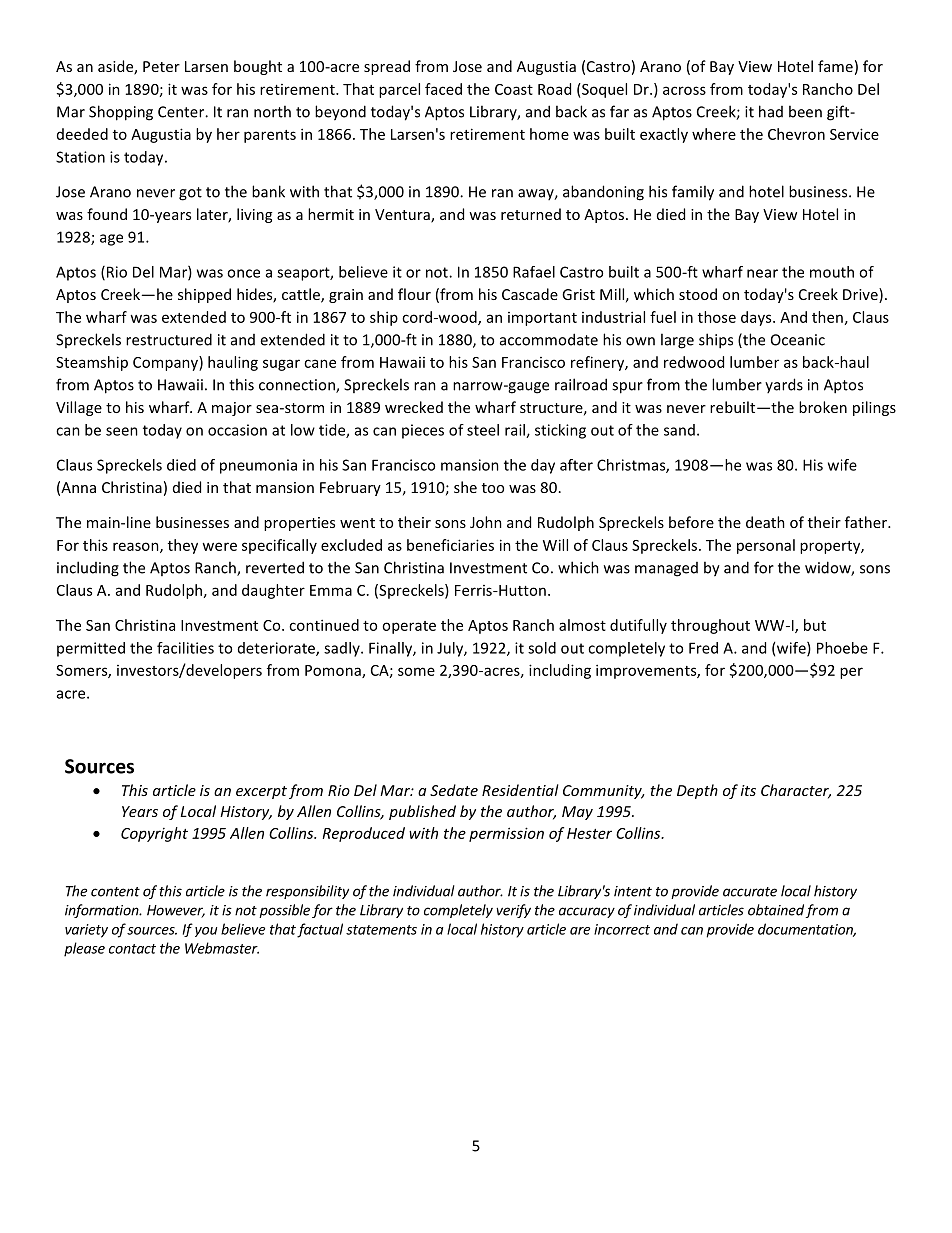  Describe the element at coordinates (454, 790) in the document. I see `Sedate` at that location.
